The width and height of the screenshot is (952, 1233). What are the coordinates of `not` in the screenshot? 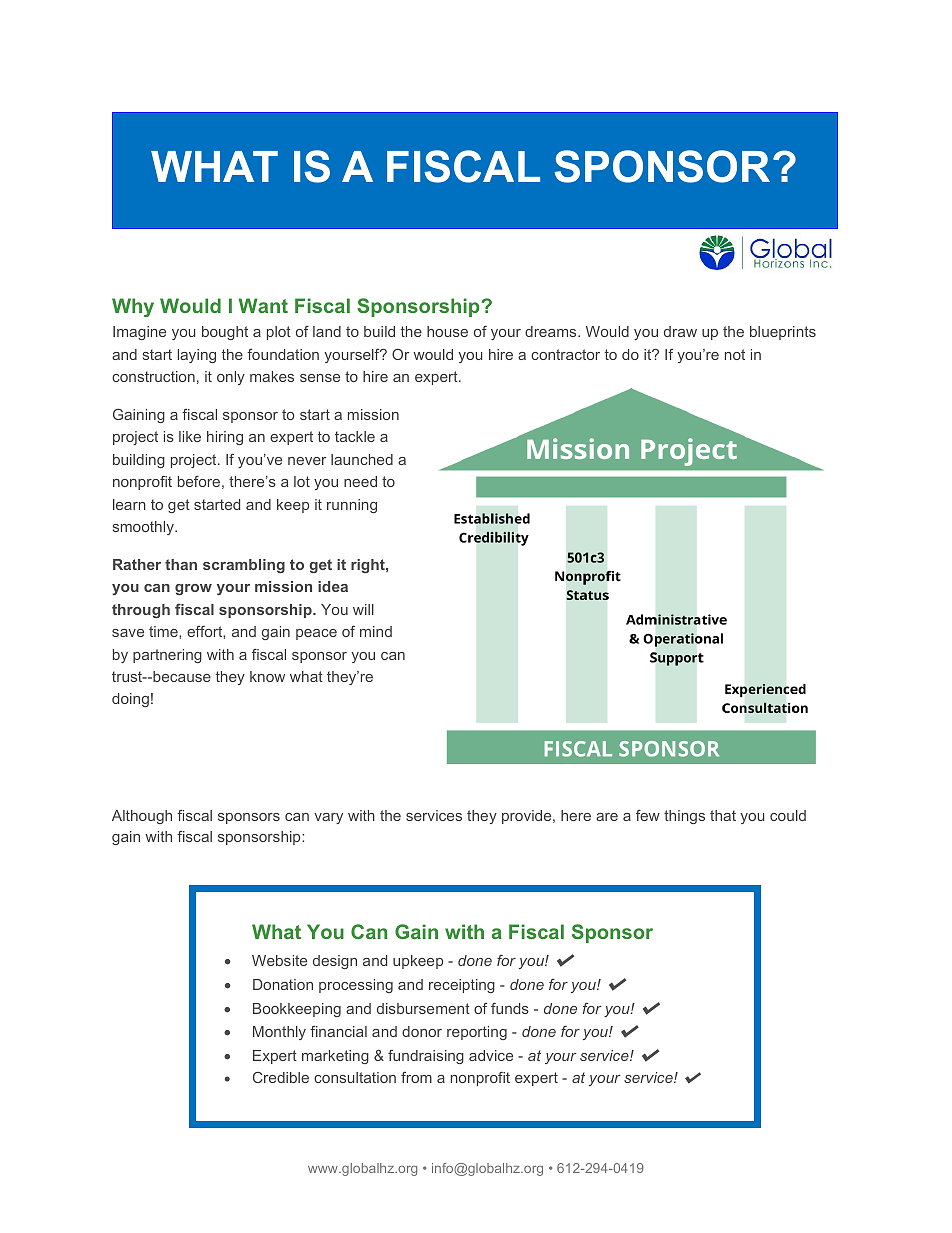 It's located at (735, 354).
